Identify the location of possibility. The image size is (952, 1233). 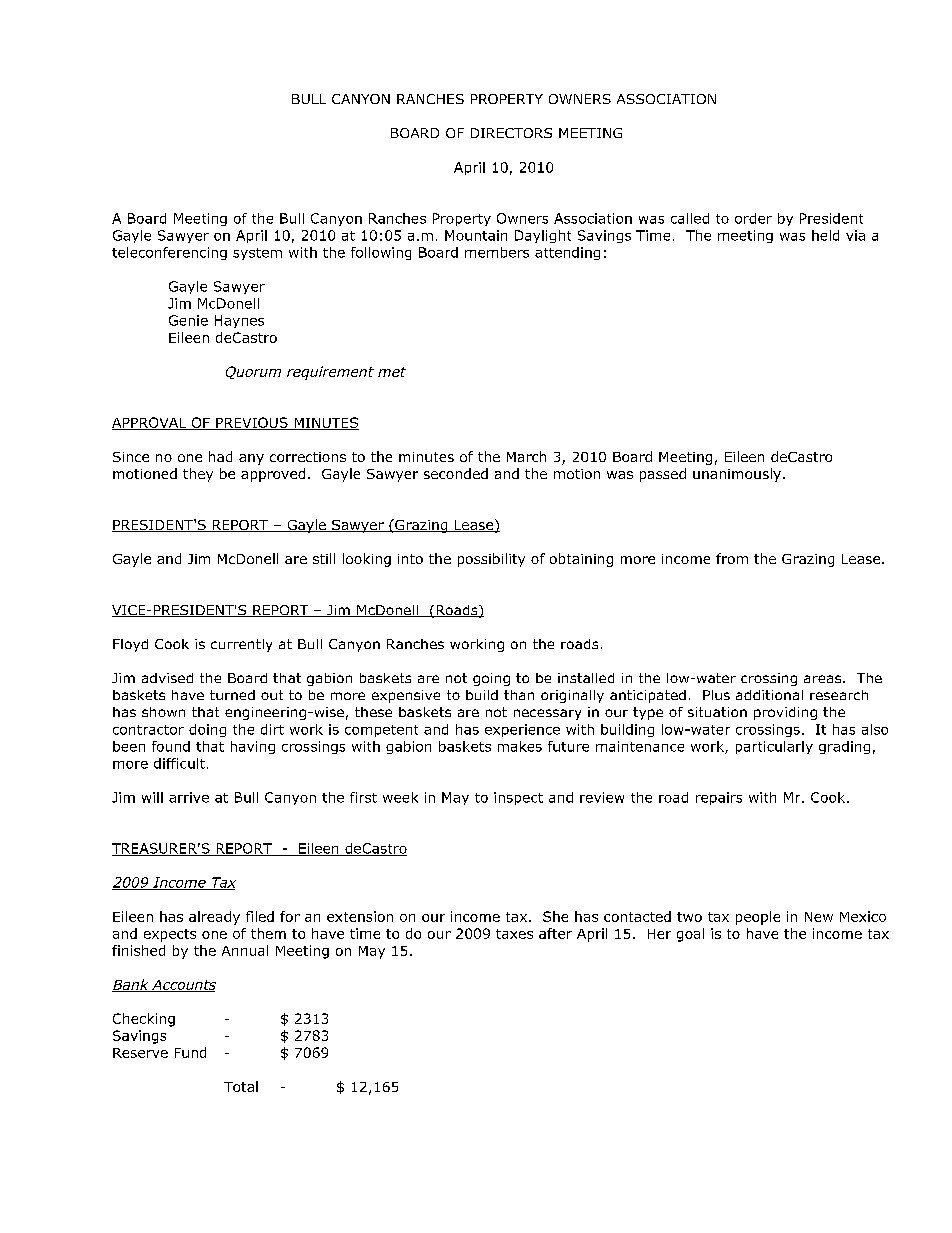
(491, 560).
